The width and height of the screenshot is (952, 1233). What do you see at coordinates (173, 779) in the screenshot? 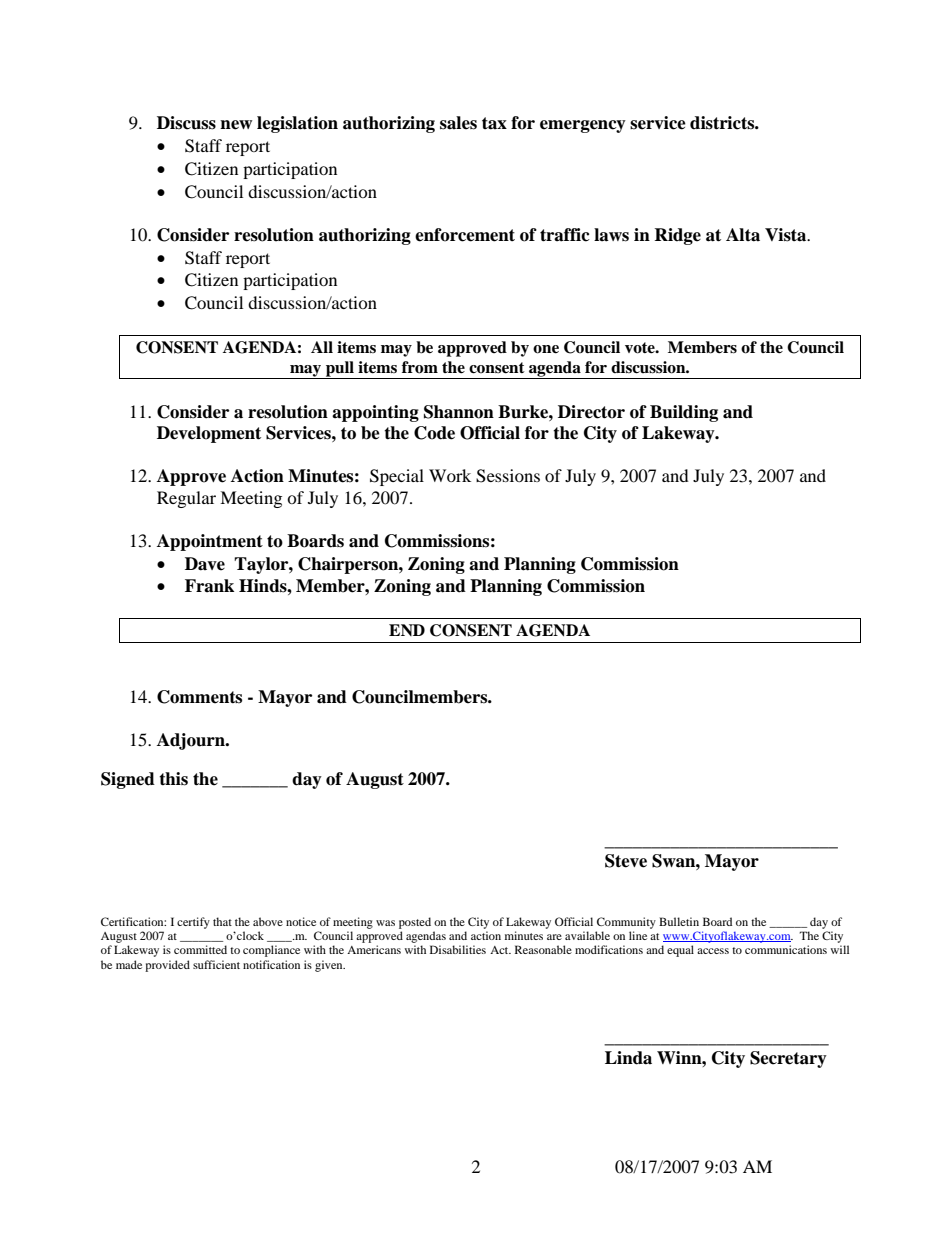
I see `this` at bounding box center [173, 779].
